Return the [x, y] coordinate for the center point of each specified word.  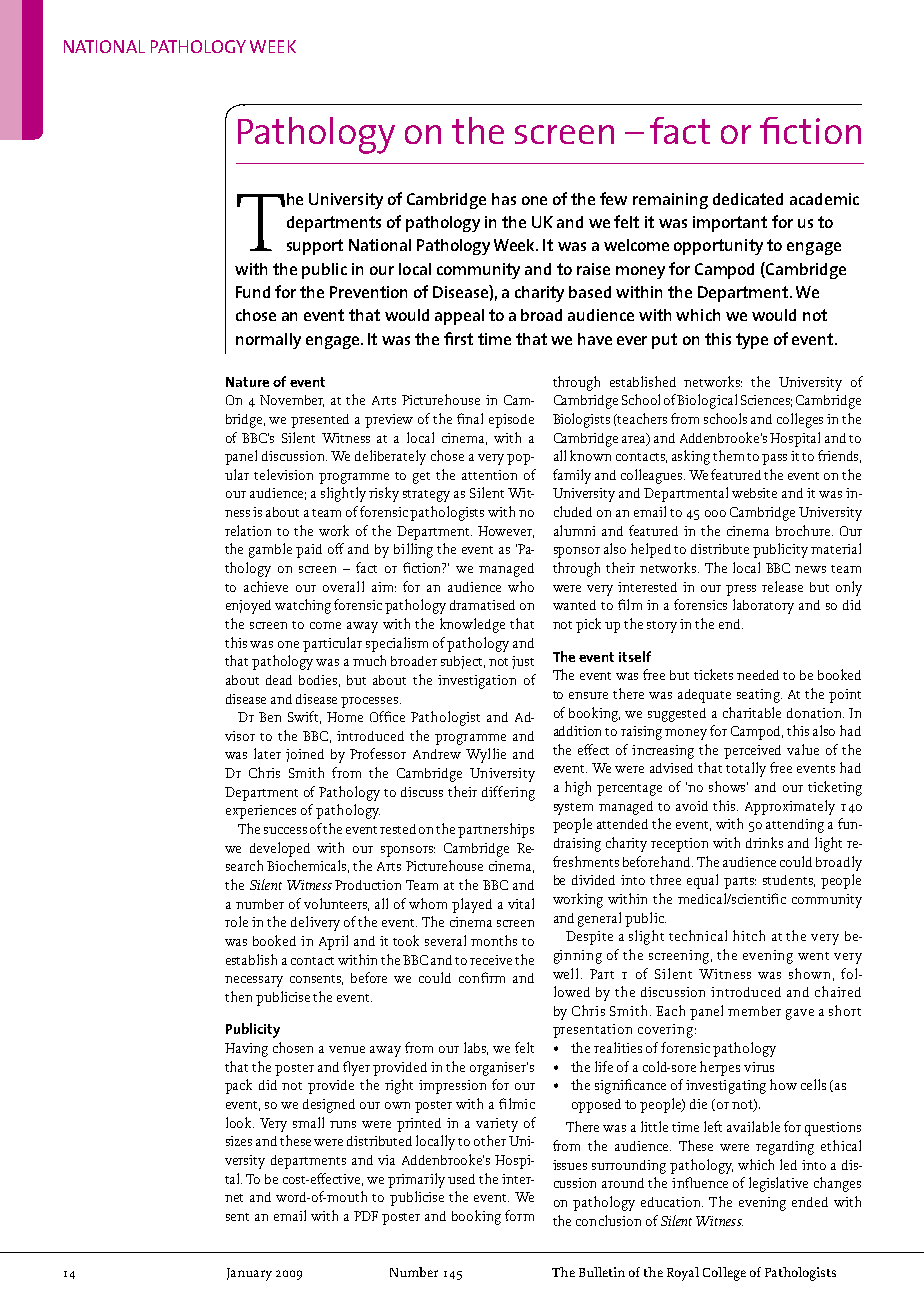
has [504, 199]
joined [305, 755]
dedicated [748, 199]
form [519, 1215]
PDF [366, 1216]
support [315, 247]
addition [577, 731]
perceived [752, 752]
